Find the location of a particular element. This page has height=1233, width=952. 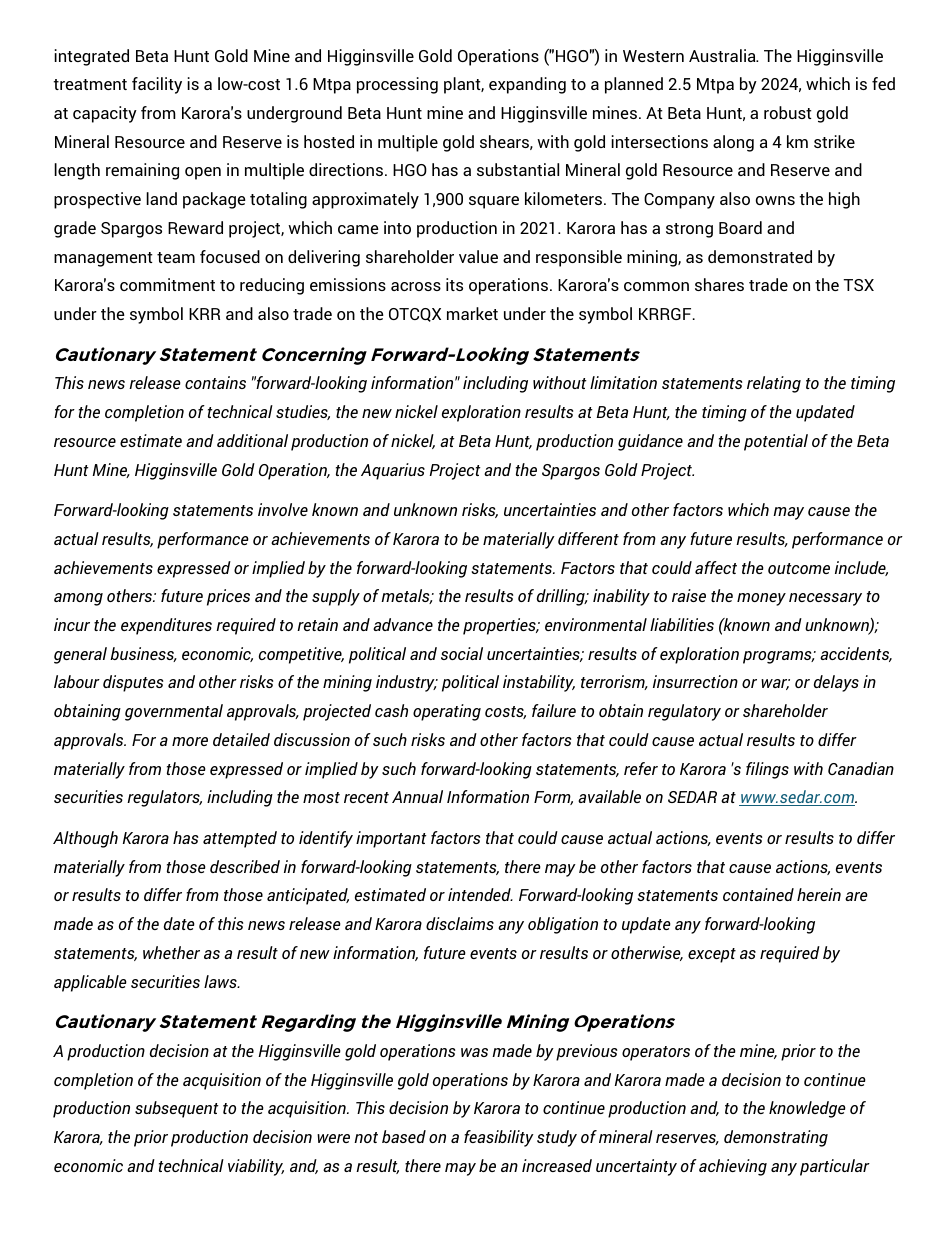

money is located at coordinates (761, 599).
